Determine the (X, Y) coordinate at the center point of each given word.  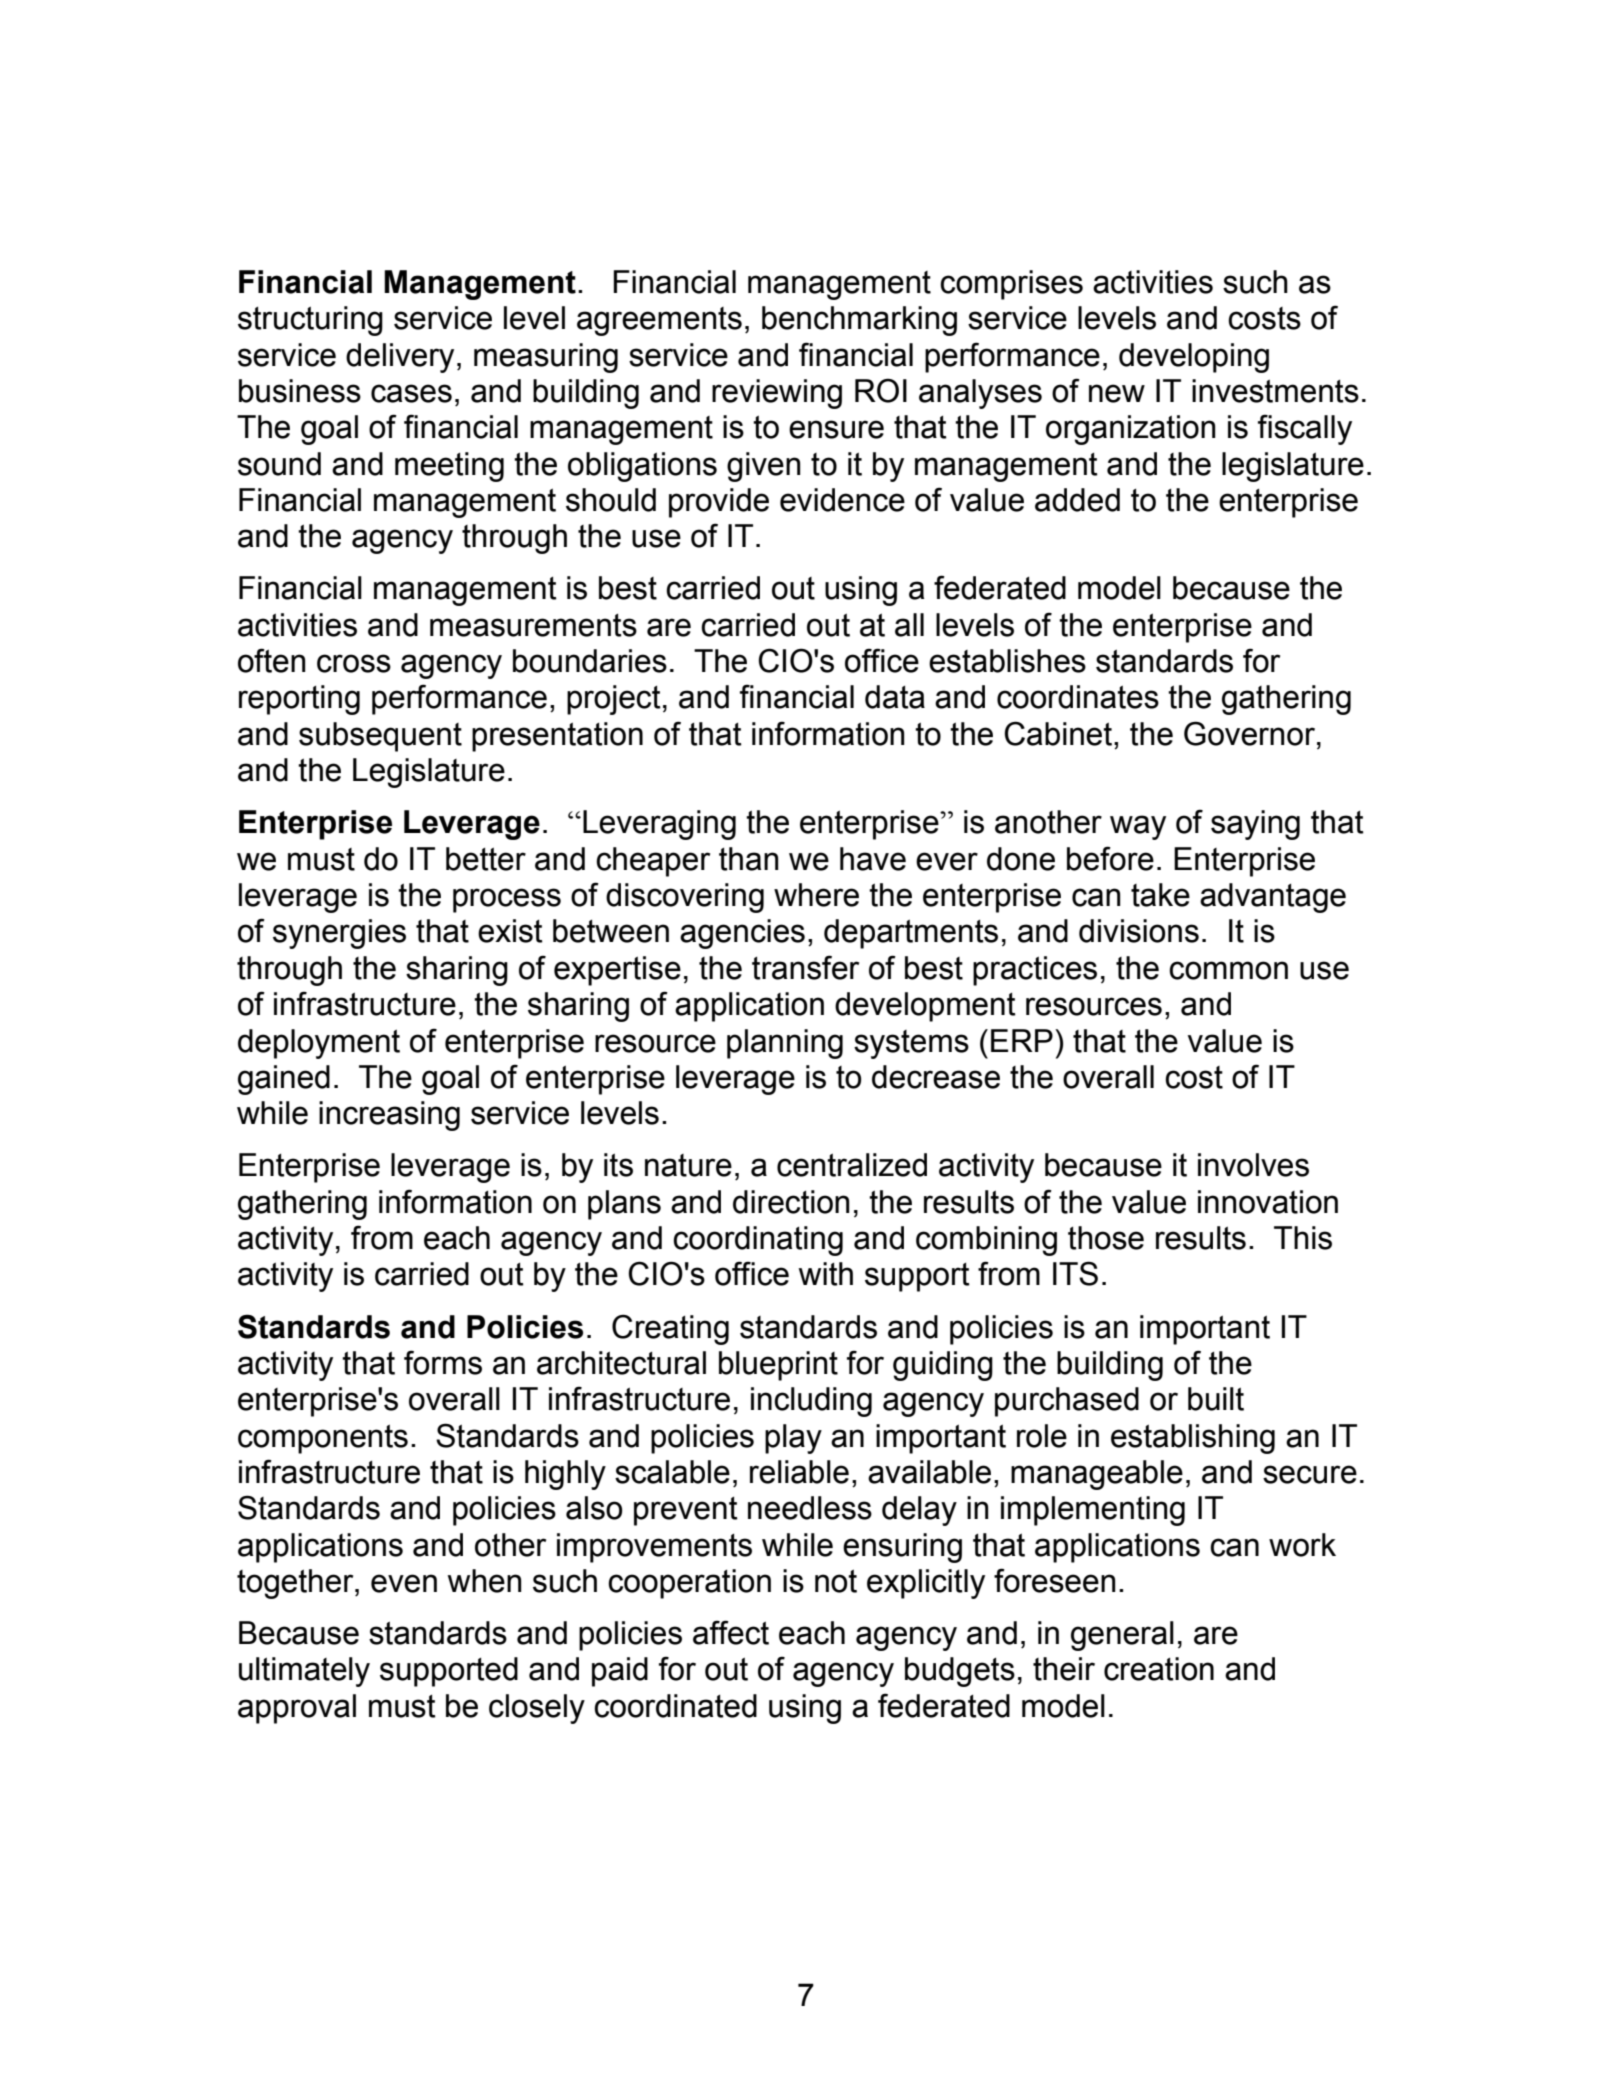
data (895, 697)
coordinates (1078, 697)
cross (354, 663)
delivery (400, 358)
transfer (805, 967)
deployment (319, 1044)
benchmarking (859, 321)
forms (443, 1362)
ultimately (304, 1672)
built (1216, 1399)
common (1228, 970)
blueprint (778, 1366)
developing (1194, 358)
